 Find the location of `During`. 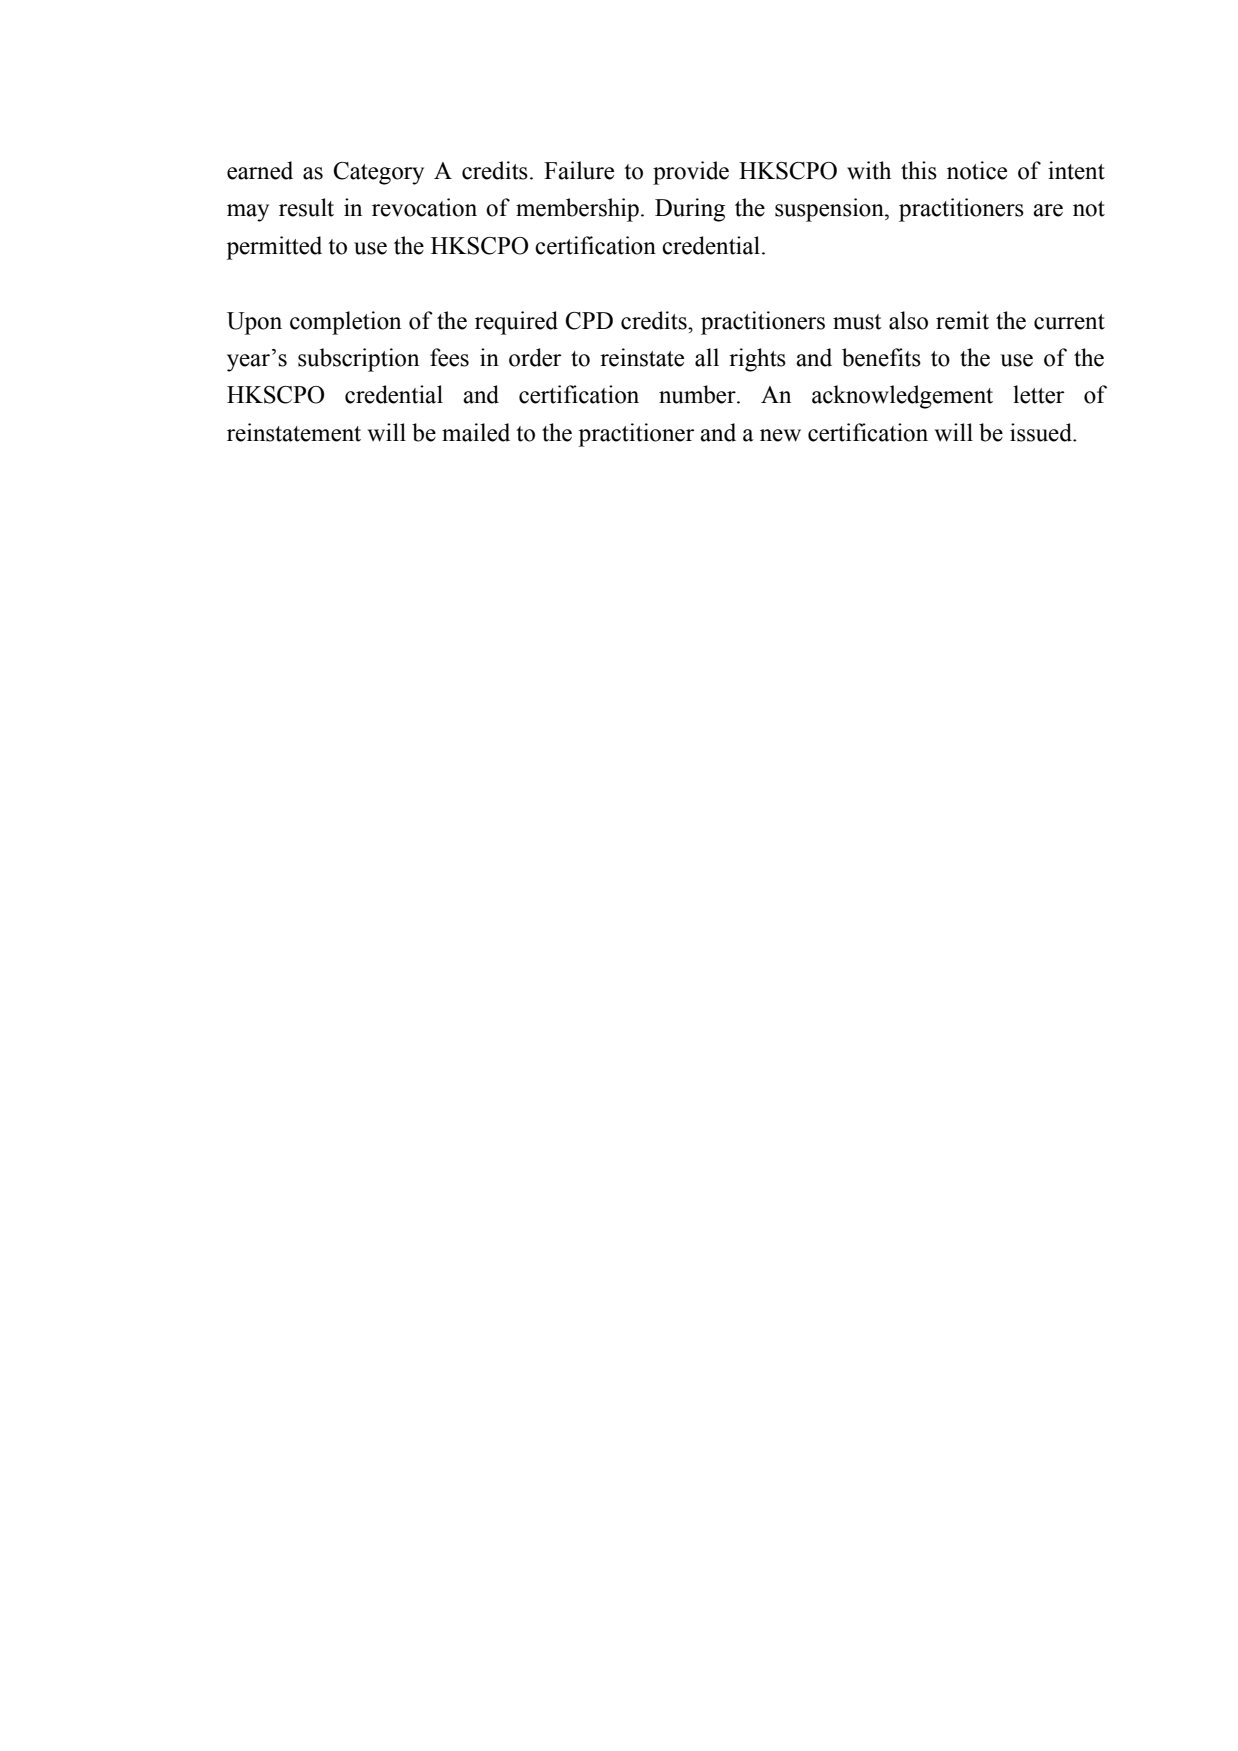

During is located at coordinates (690, 210).
